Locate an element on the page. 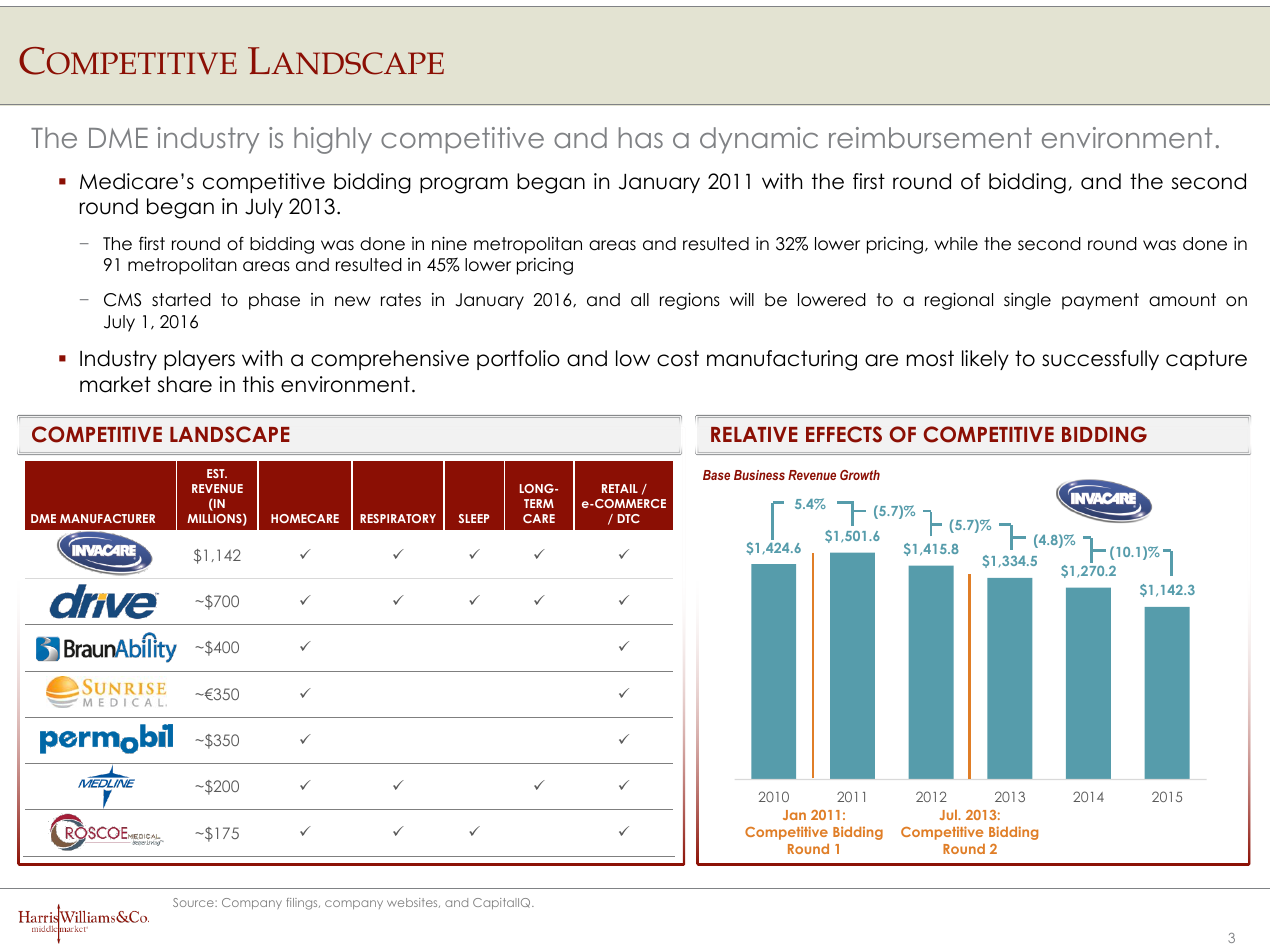  successfully is located at coordinates (1100, 360).
